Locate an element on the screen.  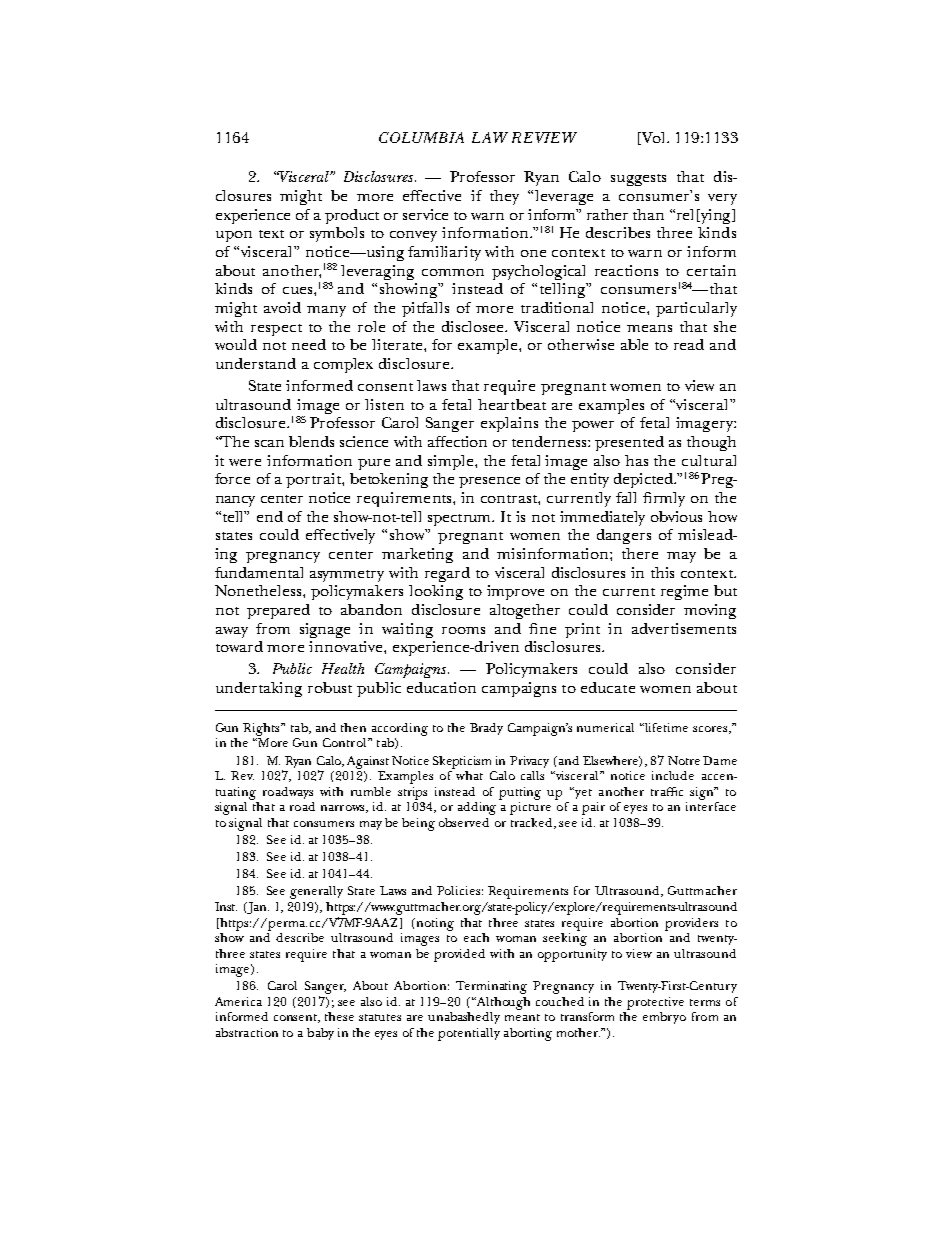
product is located at coordinates (352, 216).
